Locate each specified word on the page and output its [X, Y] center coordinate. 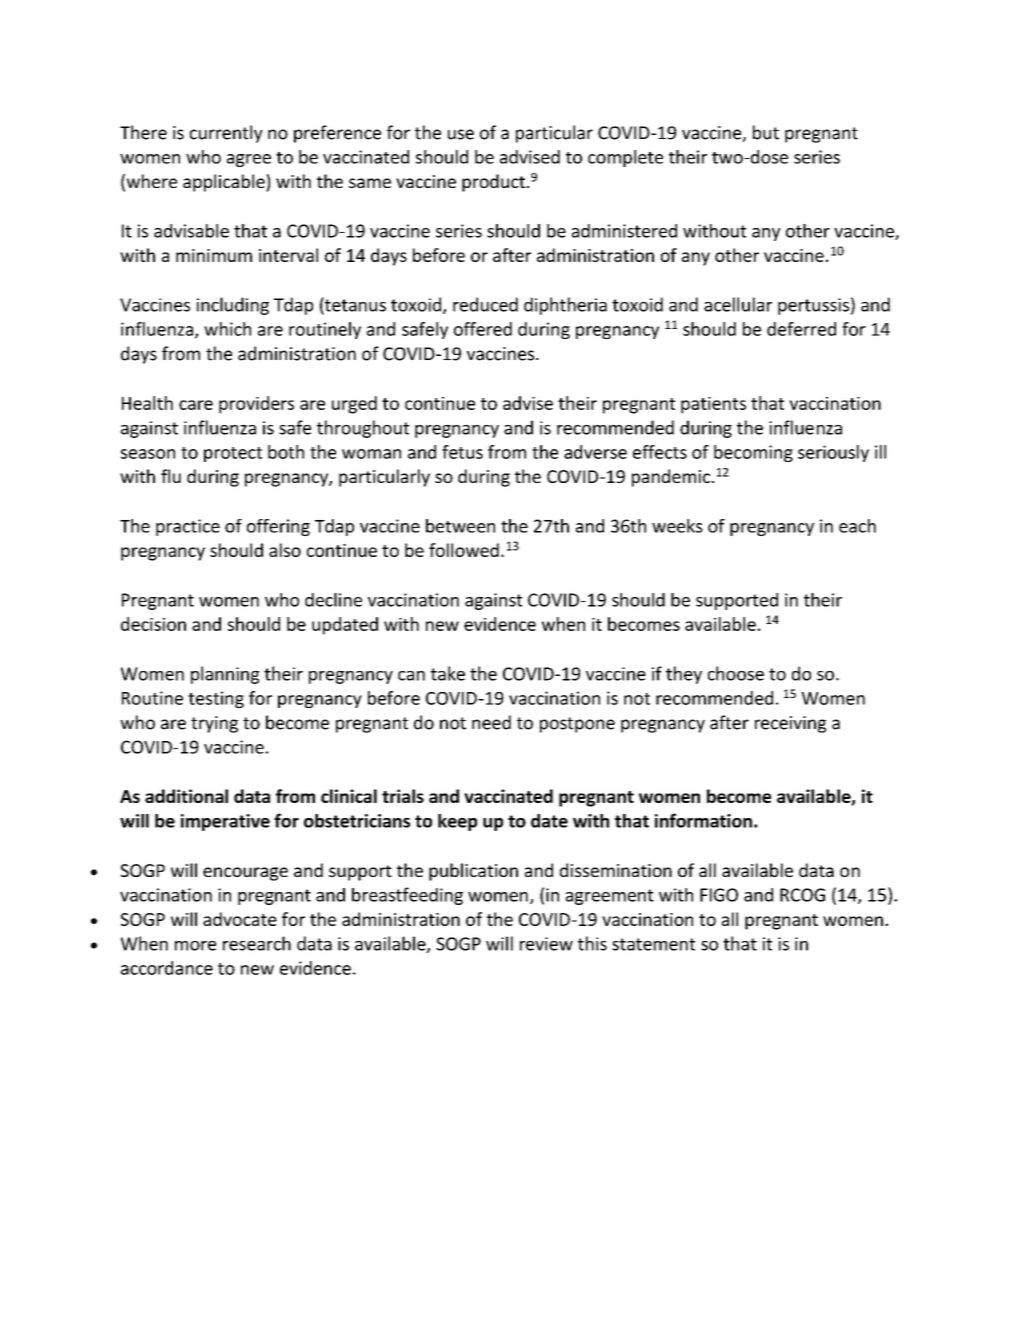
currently [226, 134]
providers [256, 405]
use [461, 134]
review [546, 944]
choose [736, 673]
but [766, 132]
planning [225, 675]
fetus [462, 452]
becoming [753, 453]
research [257, 943]
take [448, 673]
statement [653, 944]
